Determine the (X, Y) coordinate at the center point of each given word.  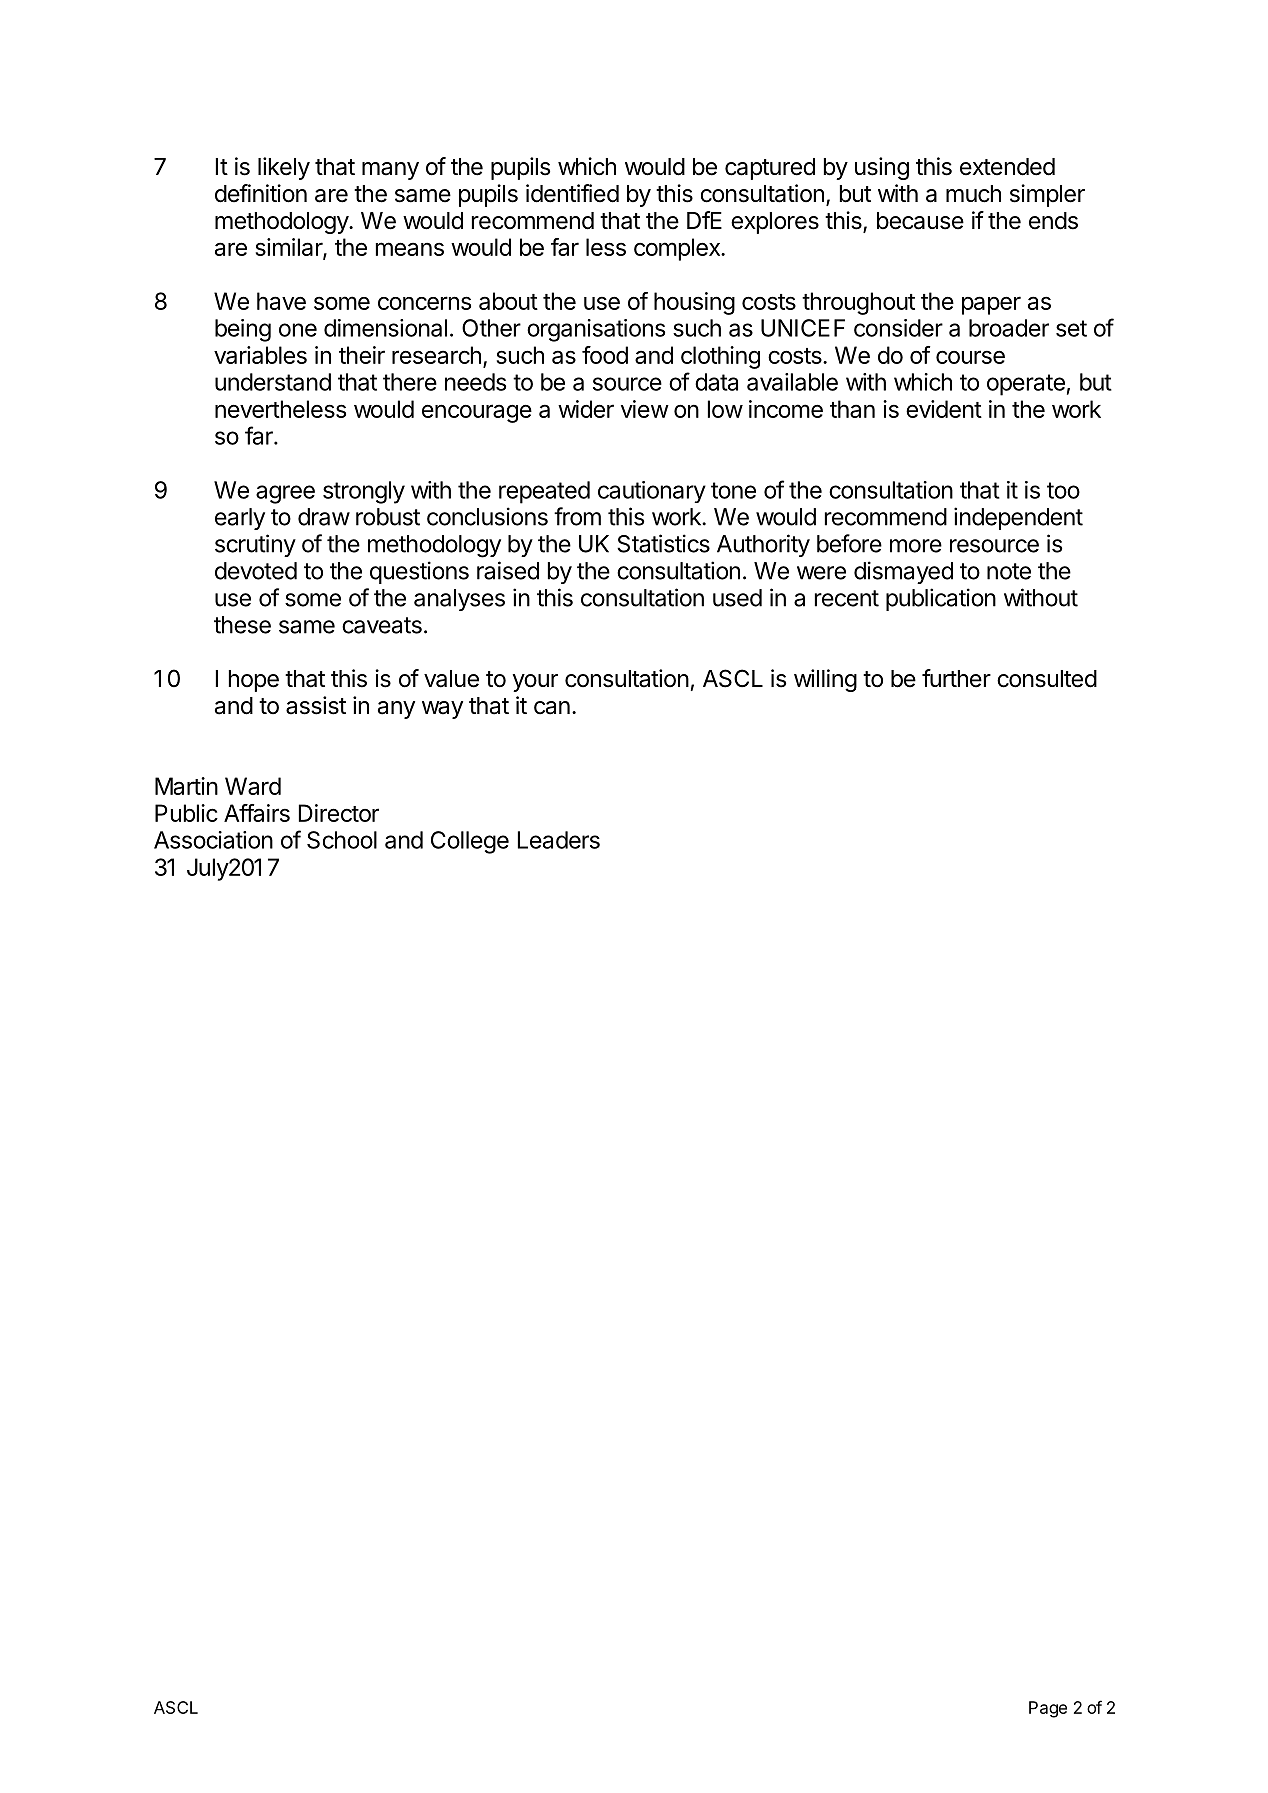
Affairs (257, 813)
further (956, 678)
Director (339, 813)
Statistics (663, 543)
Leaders (559, 840)
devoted (256, 571)
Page (1048, 1709)
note (1009, 571)
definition (261, 193)
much (973, 194)
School (342, 840)
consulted (1047, 679)
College (470, 842)
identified (572, 193)
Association (213, 840)
